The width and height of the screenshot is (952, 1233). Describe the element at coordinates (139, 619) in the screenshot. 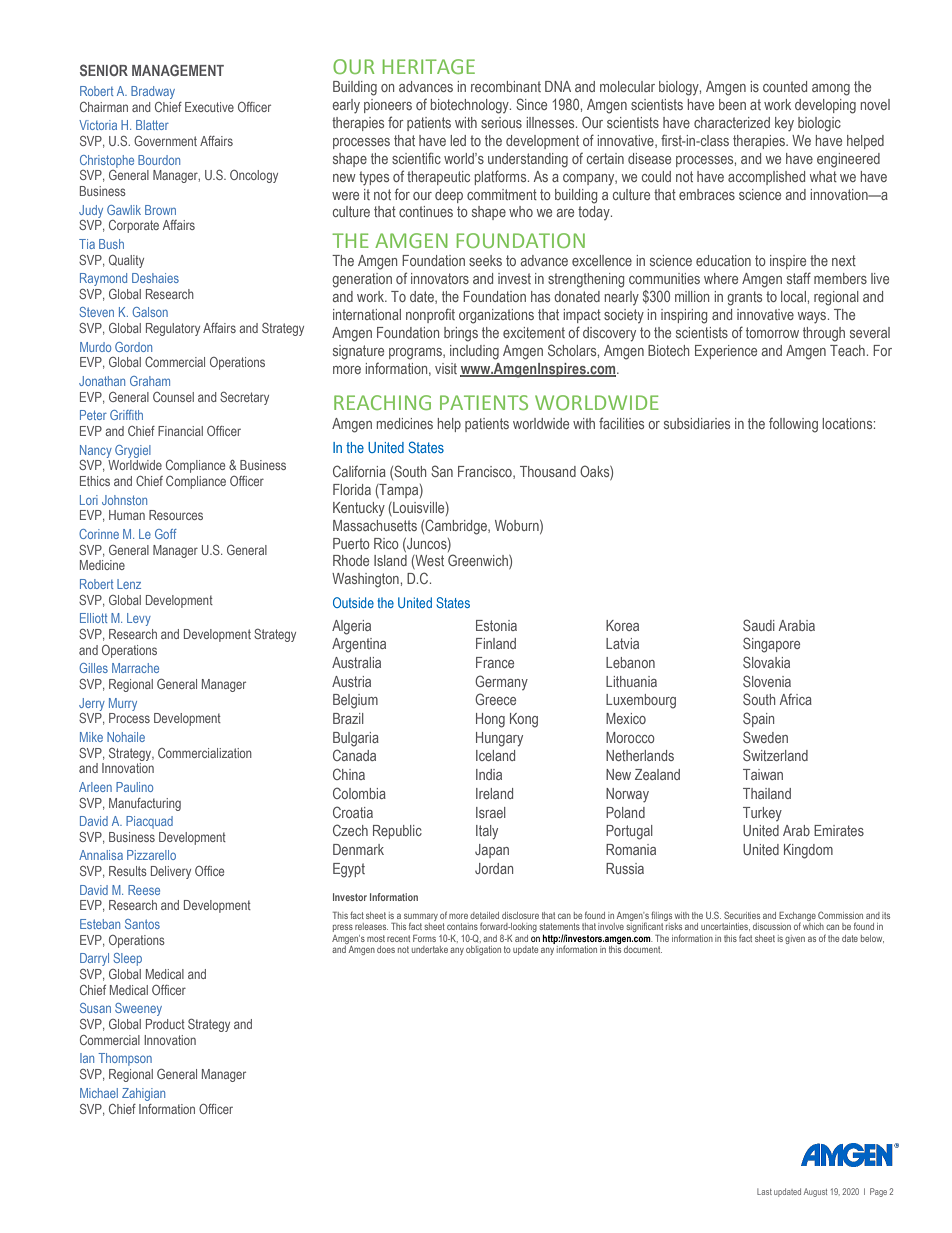

I see `Levy` at that location.
